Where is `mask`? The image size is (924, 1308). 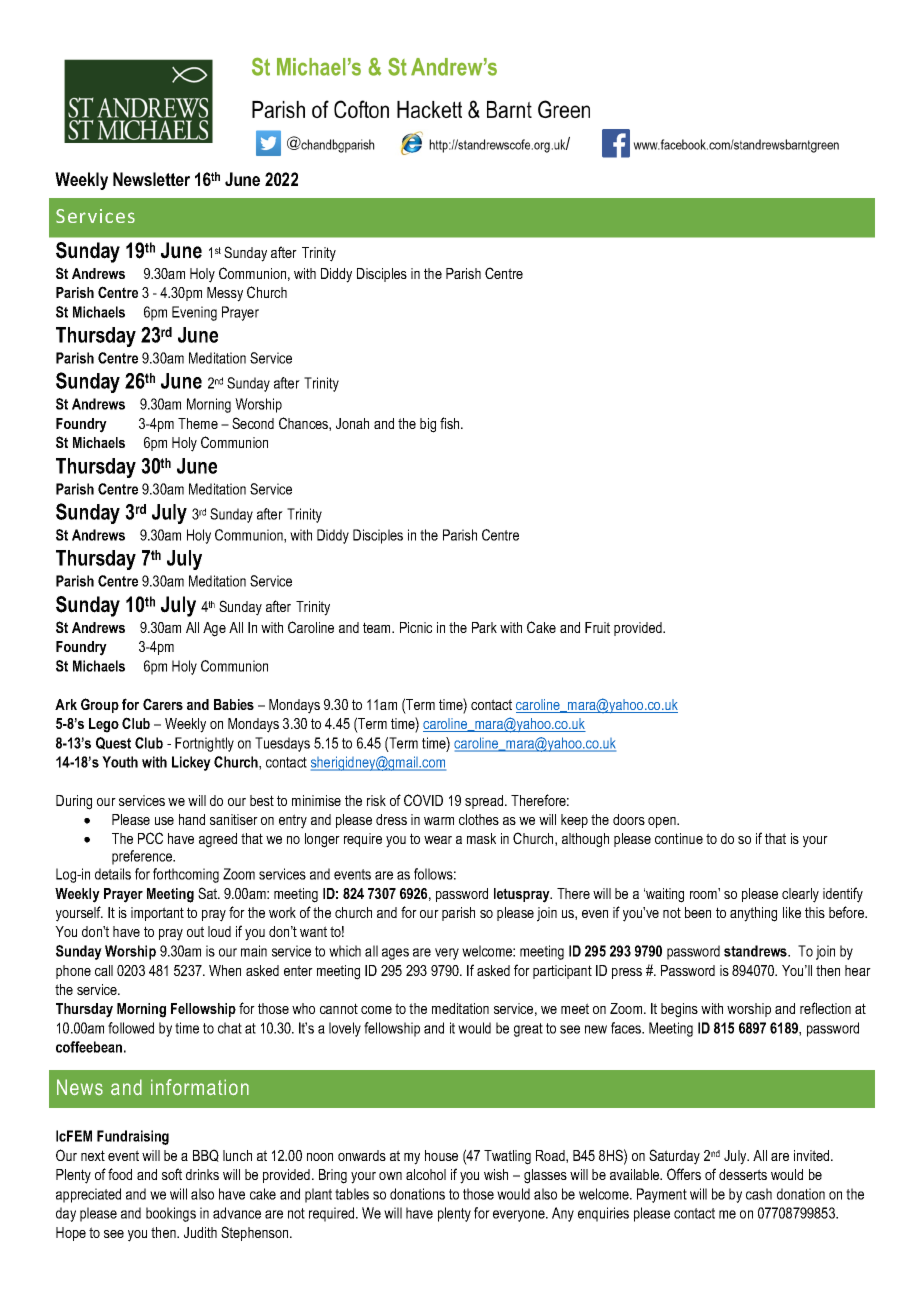
mask is located at coordinates (481, 838).
